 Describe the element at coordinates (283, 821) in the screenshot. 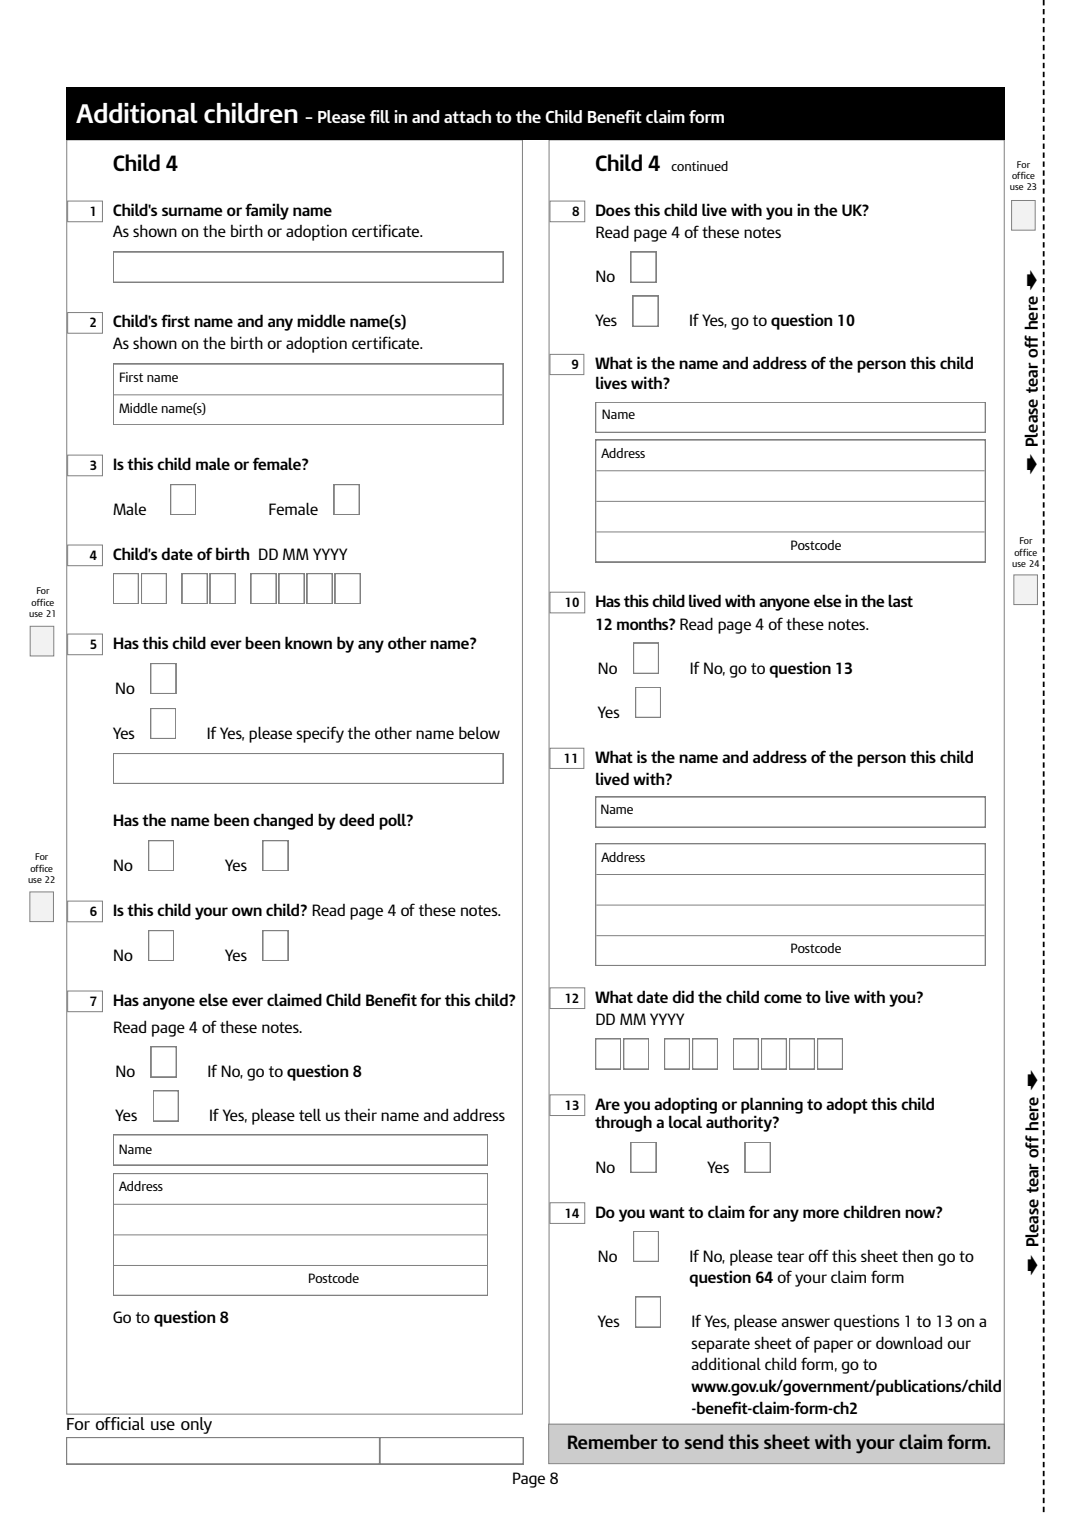

I see `changed` at that location.
